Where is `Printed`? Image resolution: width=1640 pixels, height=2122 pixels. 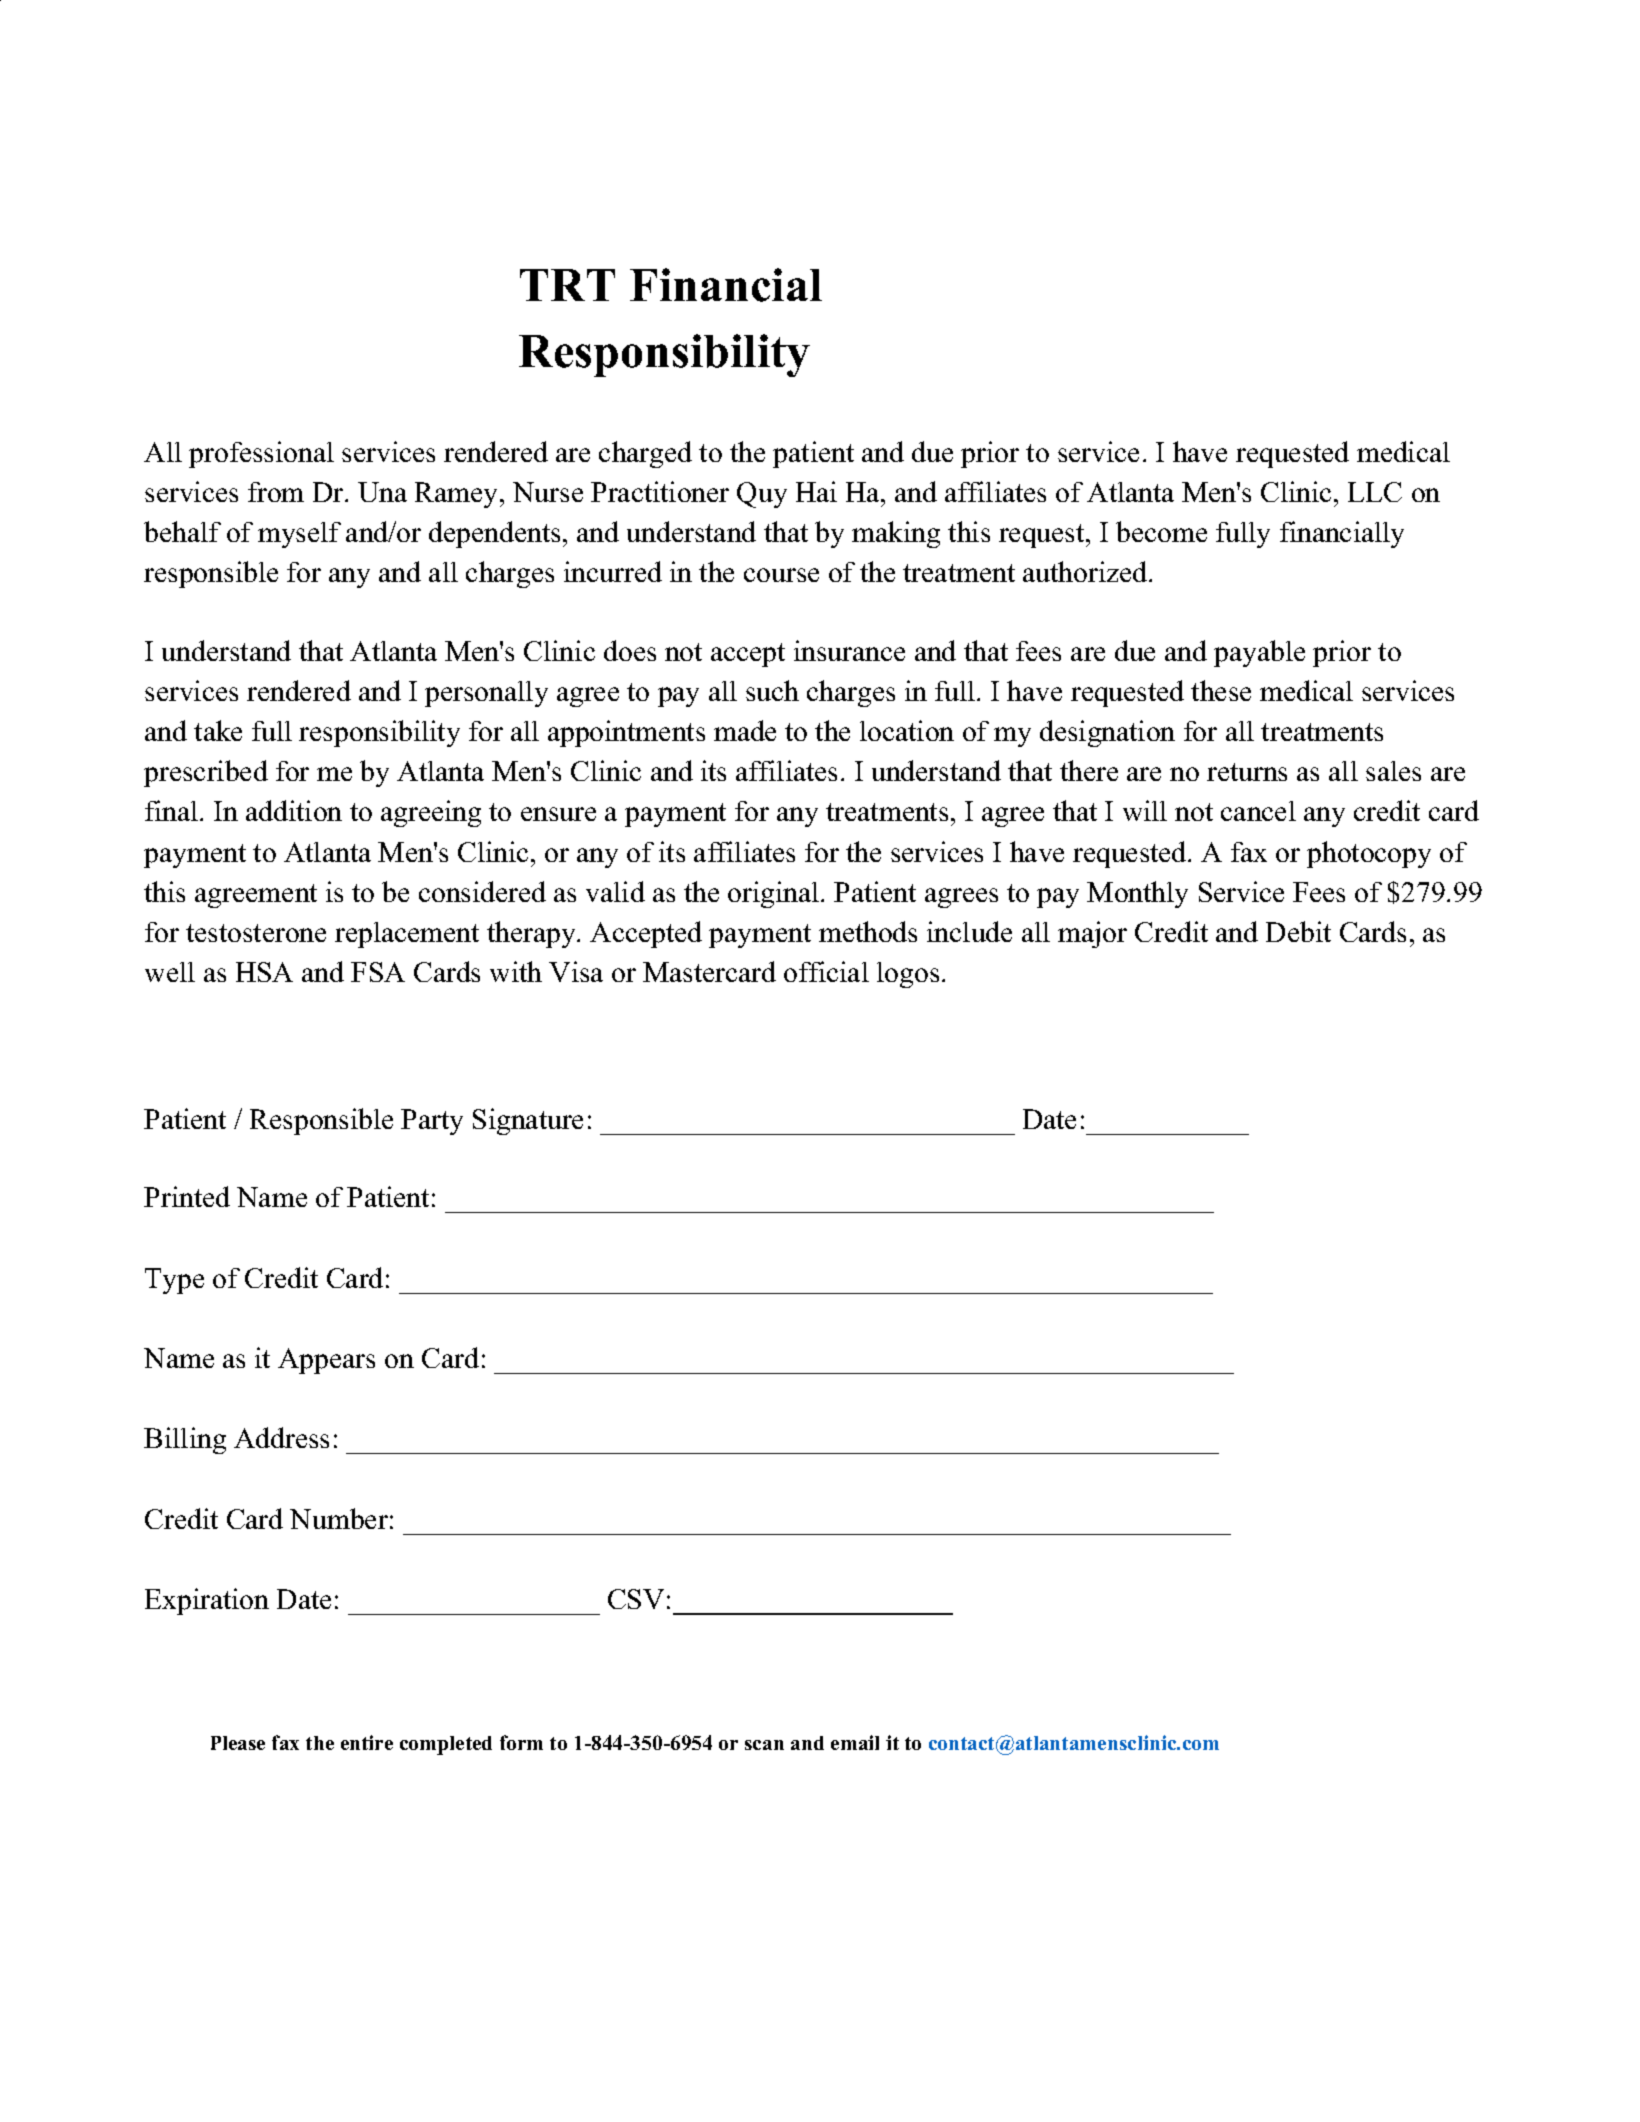
Printed is located at coordinates (187, 1196).
